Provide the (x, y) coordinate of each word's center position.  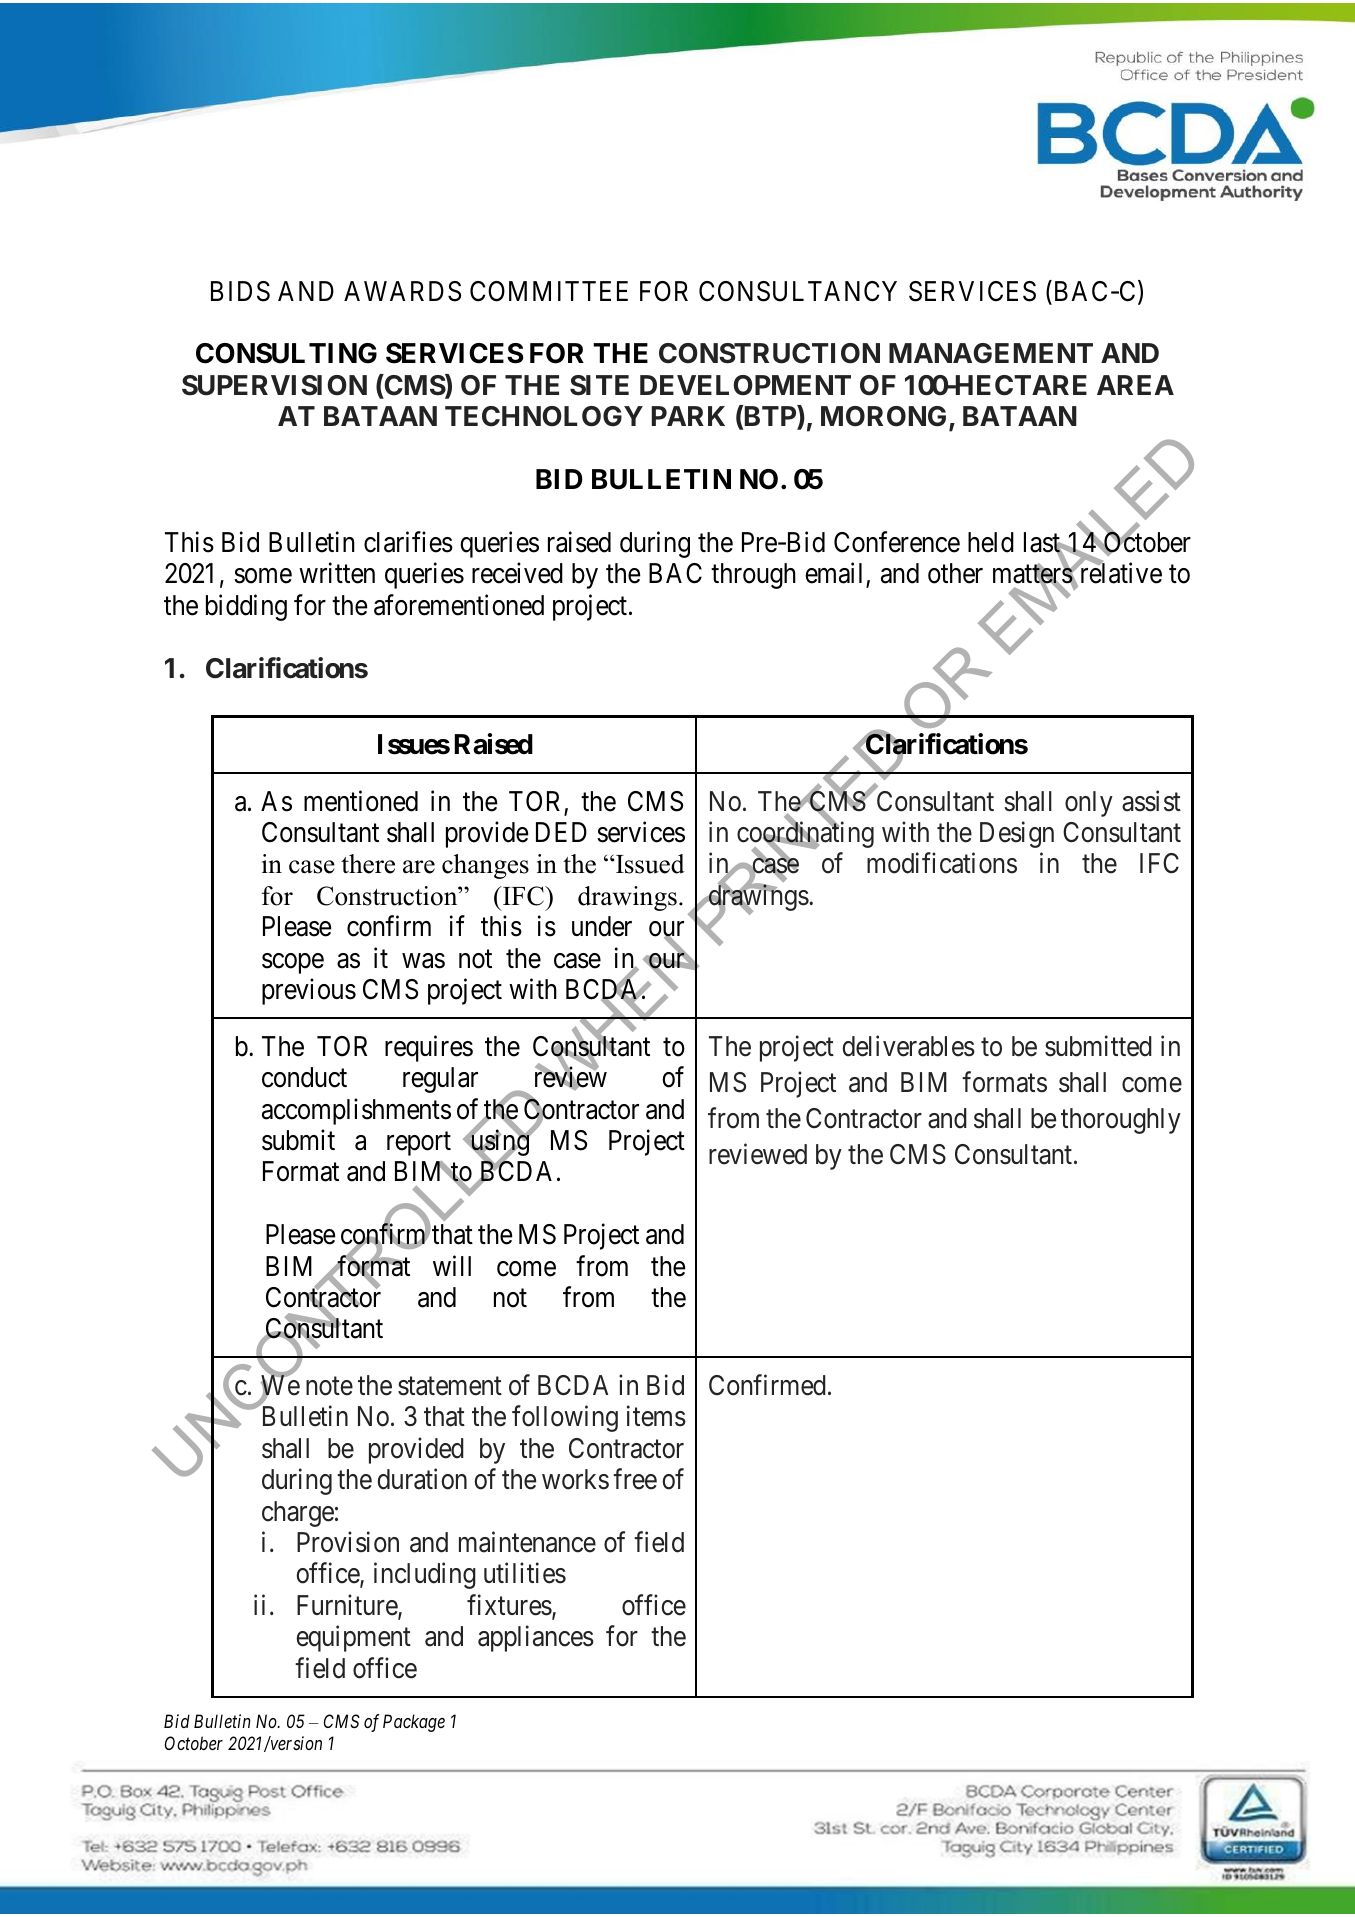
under (602, 926)
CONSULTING (286, 353)
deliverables (908, 1046)
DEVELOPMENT (745, 385)
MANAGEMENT (991, 353)
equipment (353, 1639)
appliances (536, 1639)
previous (309, 991)
